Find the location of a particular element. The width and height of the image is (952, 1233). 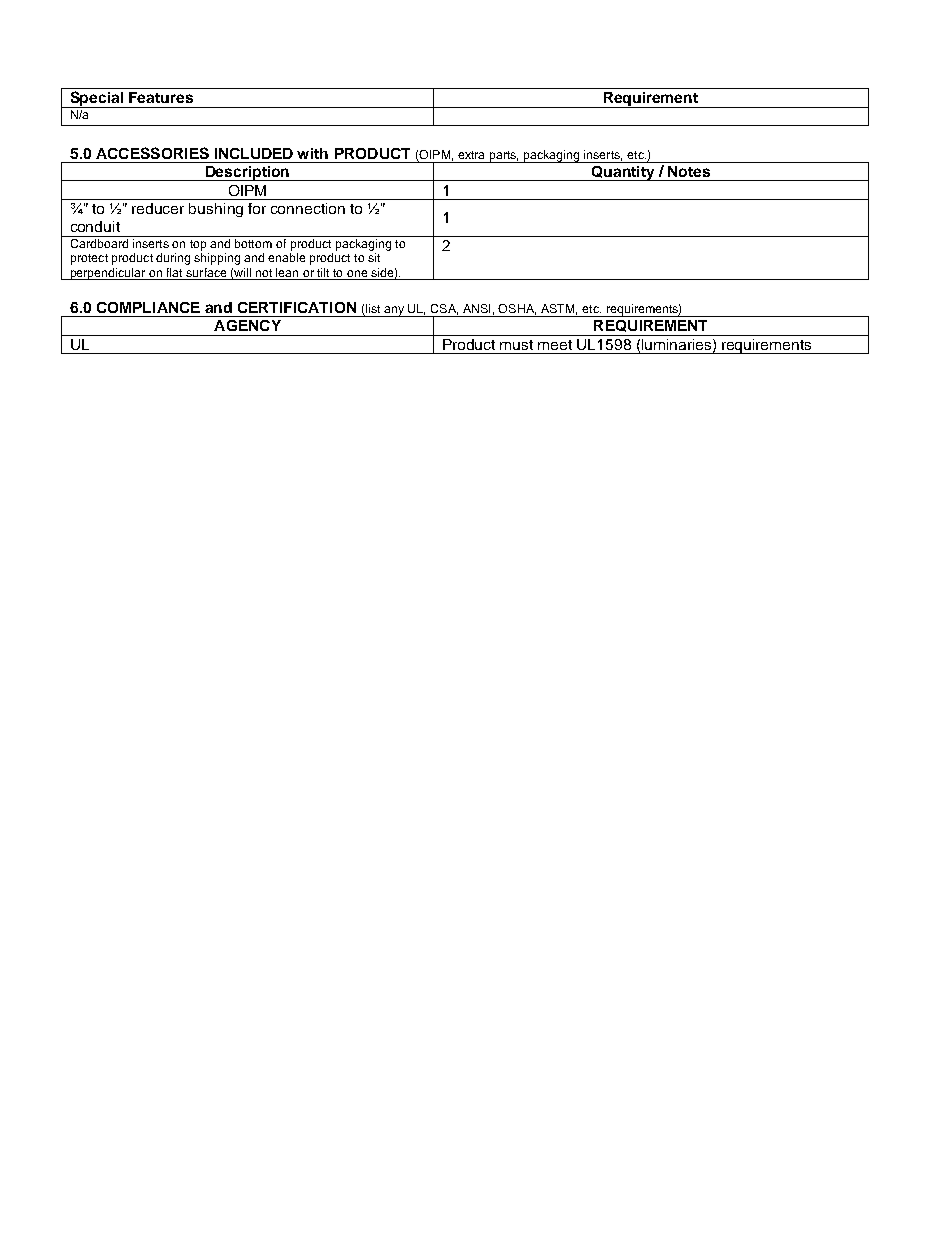

COMPLIANCE is located at coordinates (148, 307).
